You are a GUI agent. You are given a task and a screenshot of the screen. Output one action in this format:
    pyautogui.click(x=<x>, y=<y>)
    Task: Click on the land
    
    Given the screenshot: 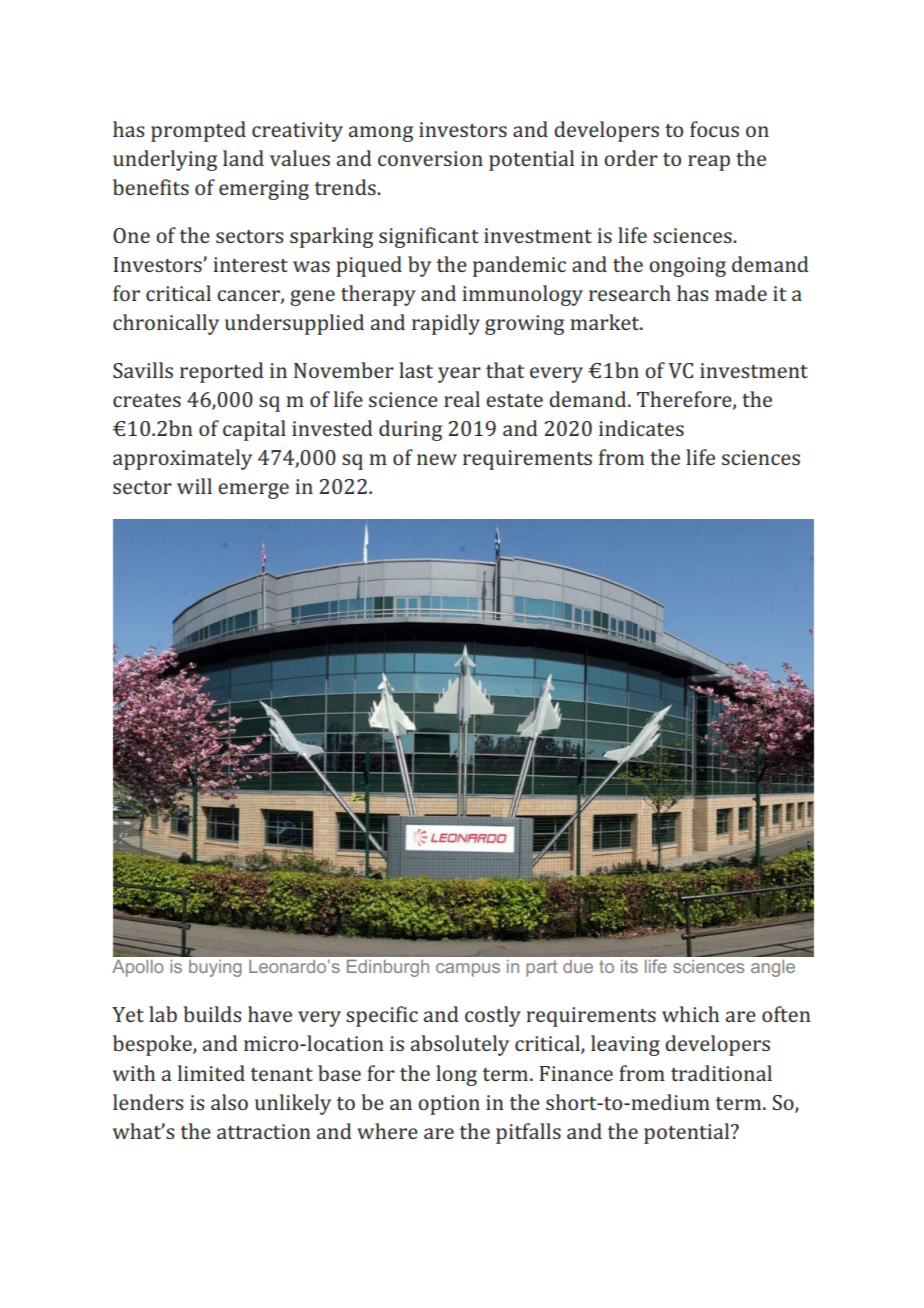 What is the action you would take?
    pyautogui.click(x=243, y=158)
